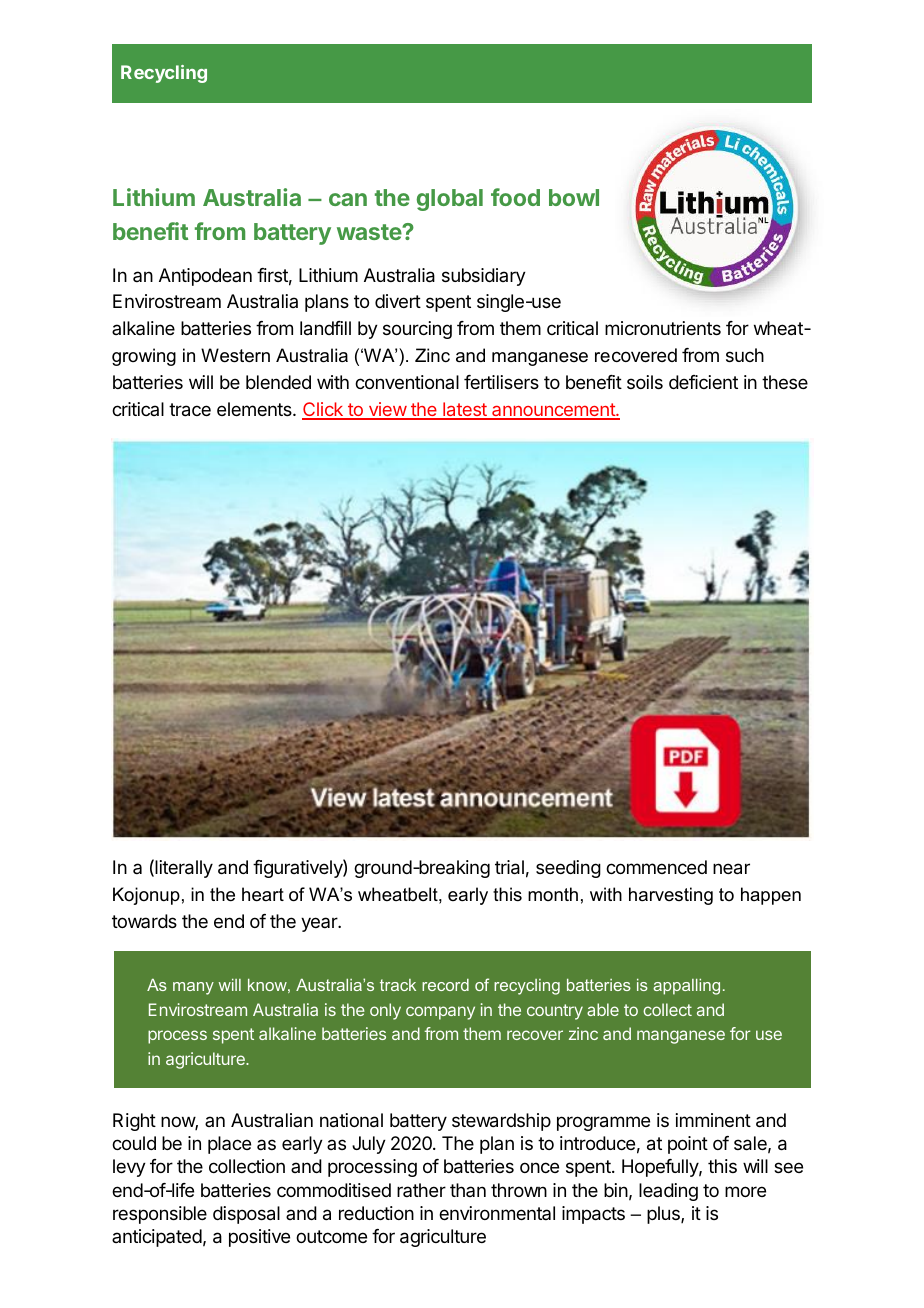 The image size is (924, 1308). I want to click on disposal, so click(246, 1215).
